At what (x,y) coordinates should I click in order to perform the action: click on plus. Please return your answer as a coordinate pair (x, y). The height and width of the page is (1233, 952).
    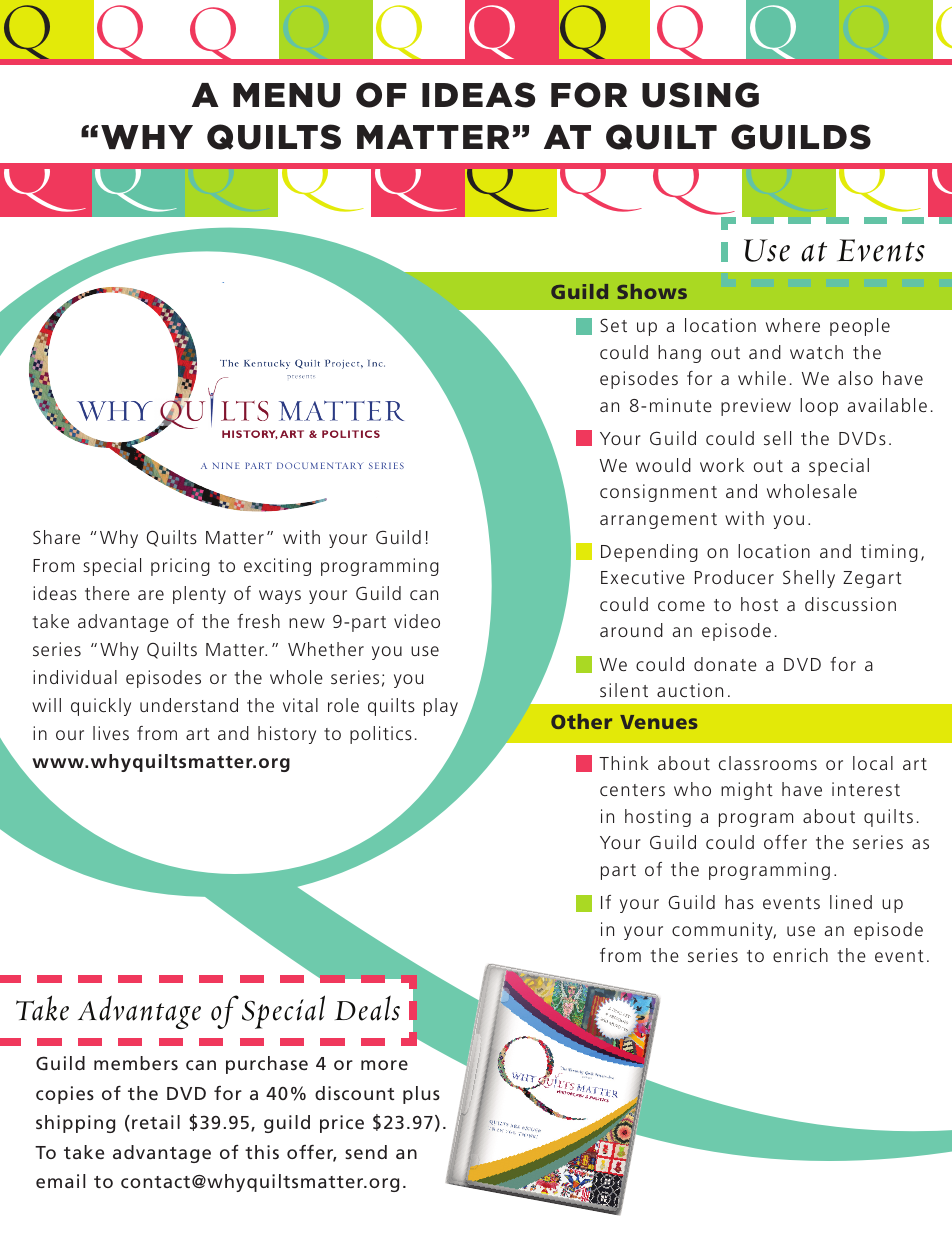
    Looking at the image, I should click on (421, 1095).
